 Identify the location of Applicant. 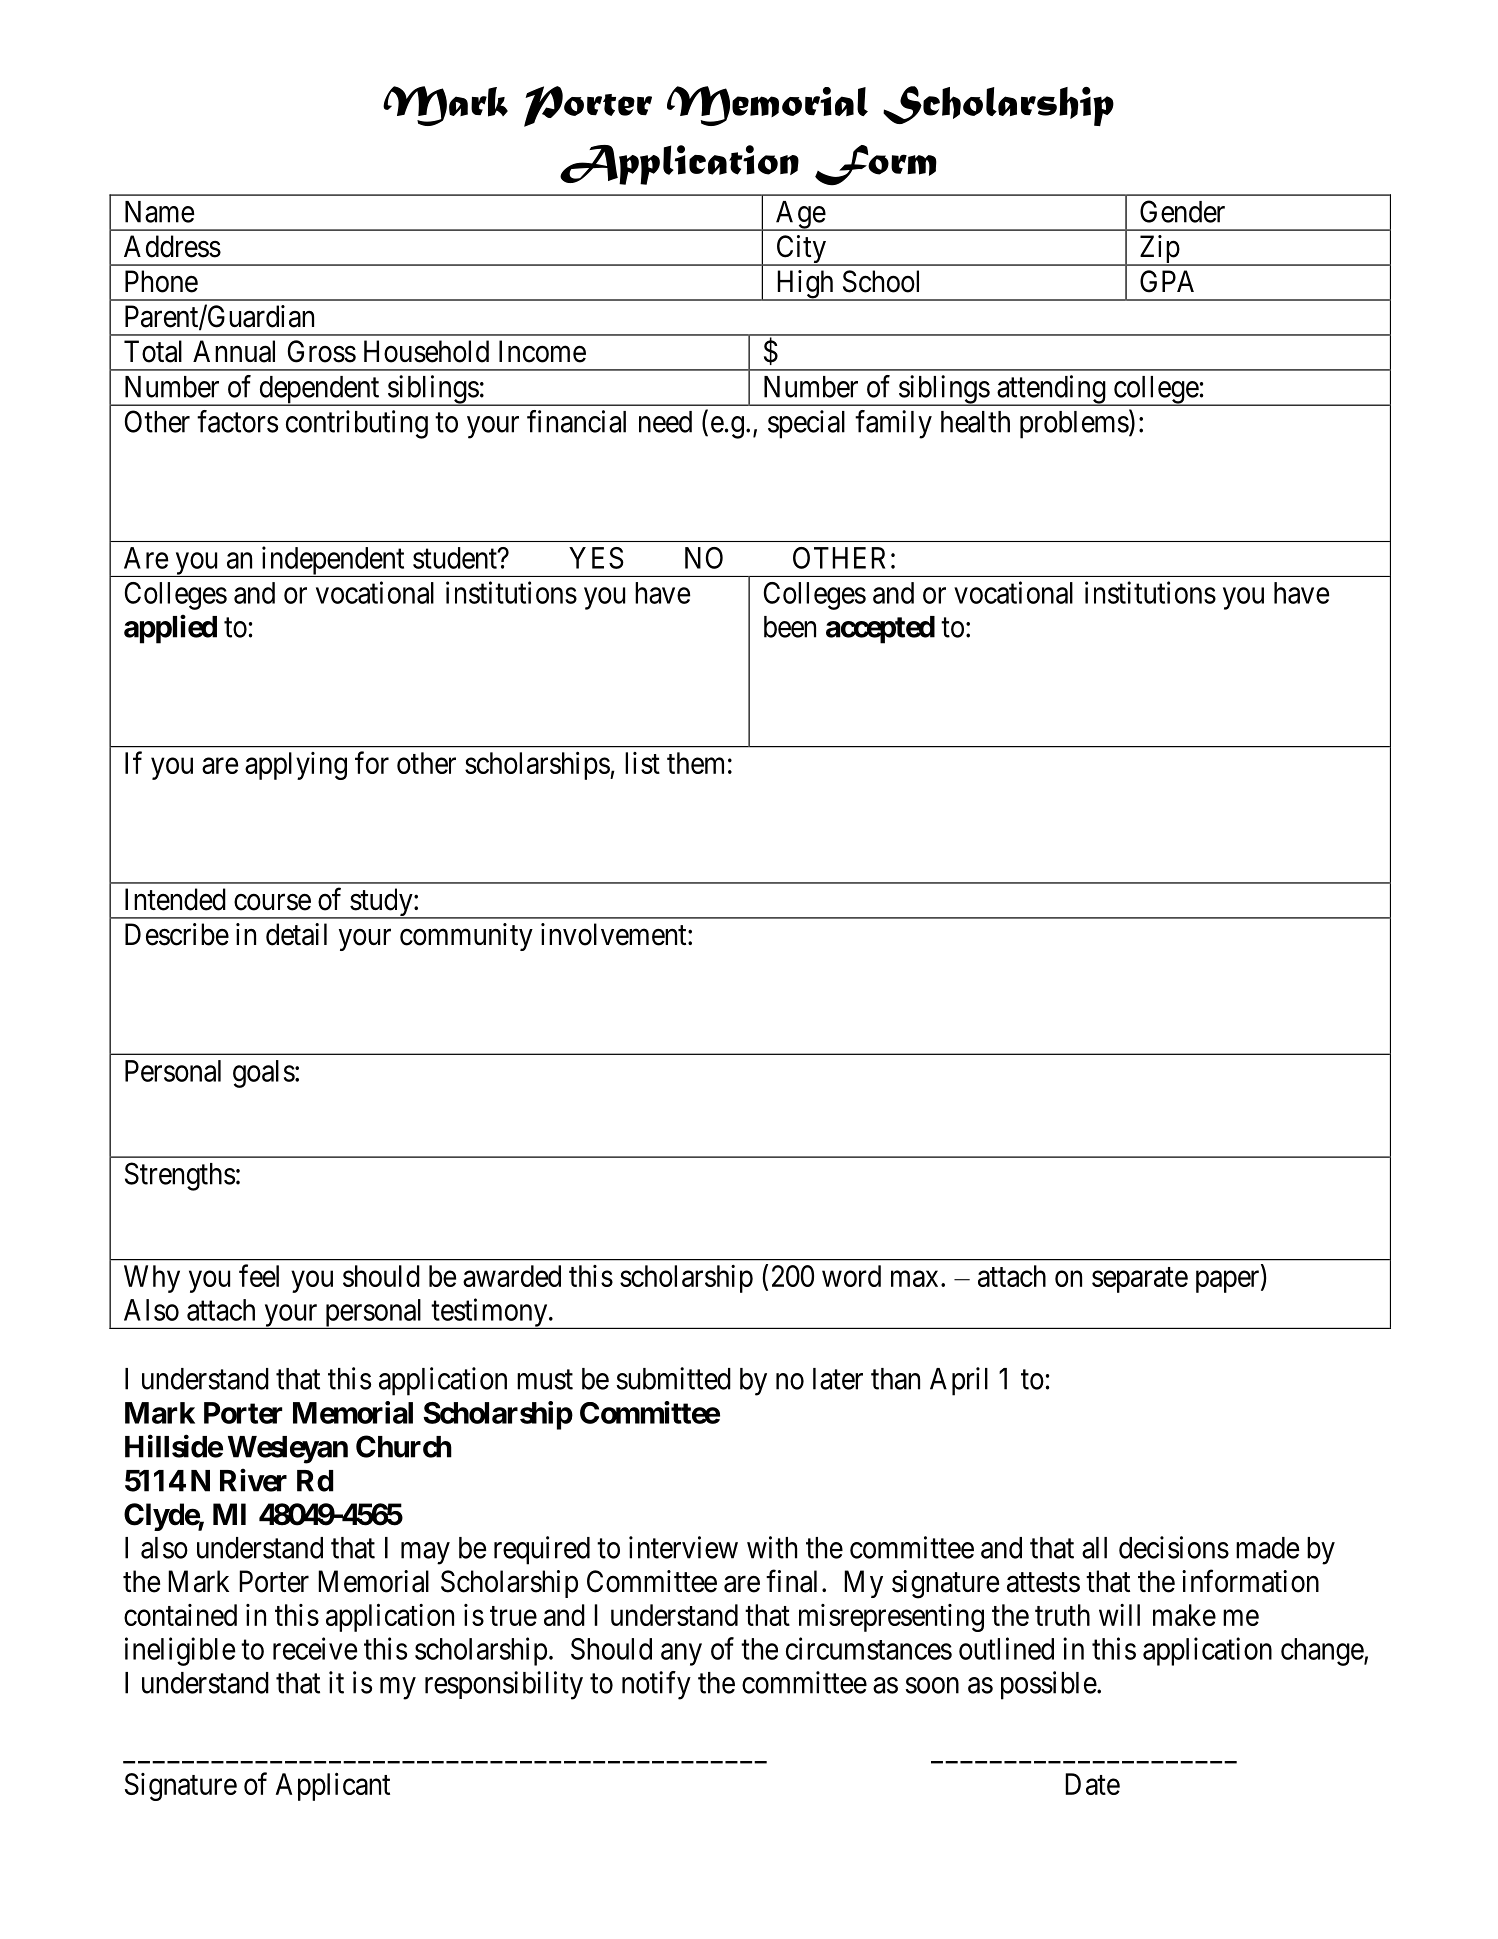
(333, 1786).
